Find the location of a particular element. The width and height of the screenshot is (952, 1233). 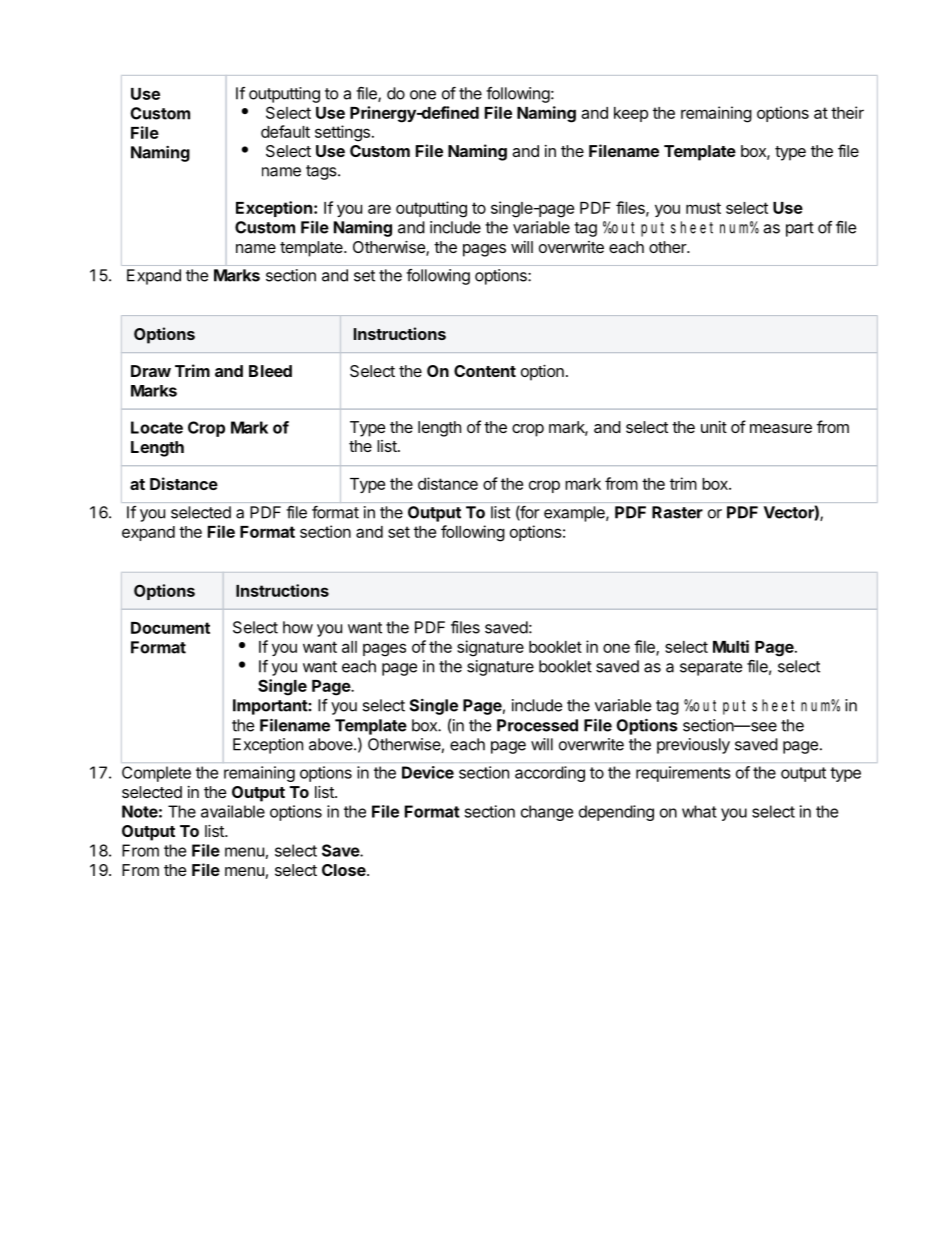

example is located at coordinates (575, 514).
